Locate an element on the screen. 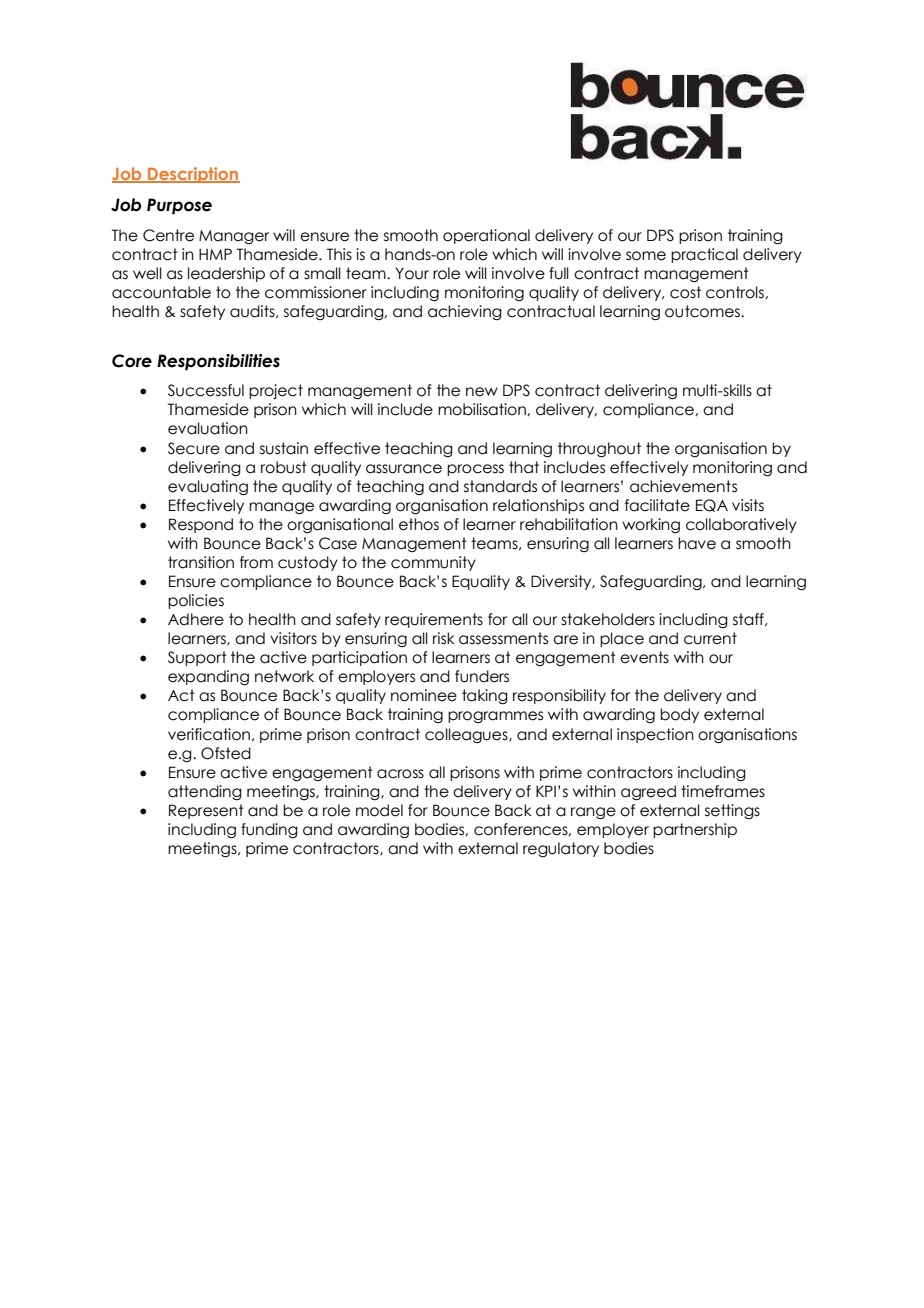 This screenshot has height=1308, width=924. throughout is located at coordinates (599, 449).
